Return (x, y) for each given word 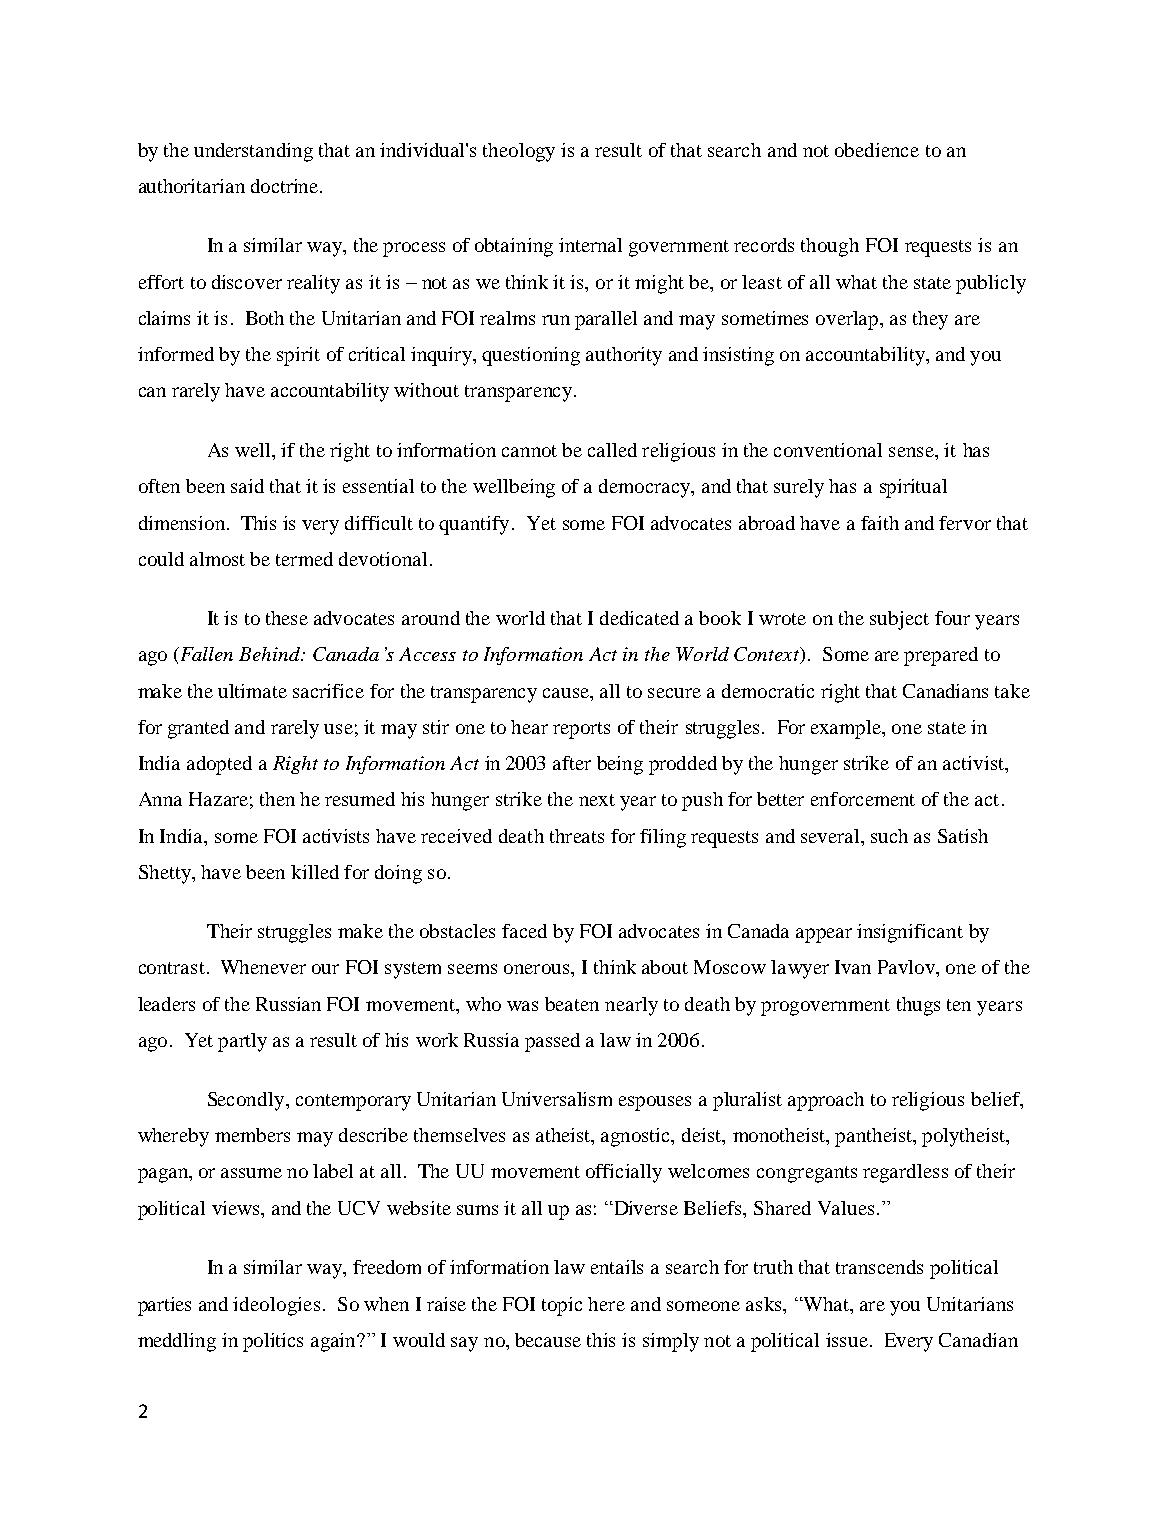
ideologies (276, 1306)
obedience (877, 150)
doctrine (286, 186)
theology (519, 152)
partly (242, 1042)
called (612, 450)
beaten (572, 1004)
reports (581, 730)
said (247, 486)
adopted (219, 765)
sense (912, 452)
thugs (918, 1006)
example (847, 729)
